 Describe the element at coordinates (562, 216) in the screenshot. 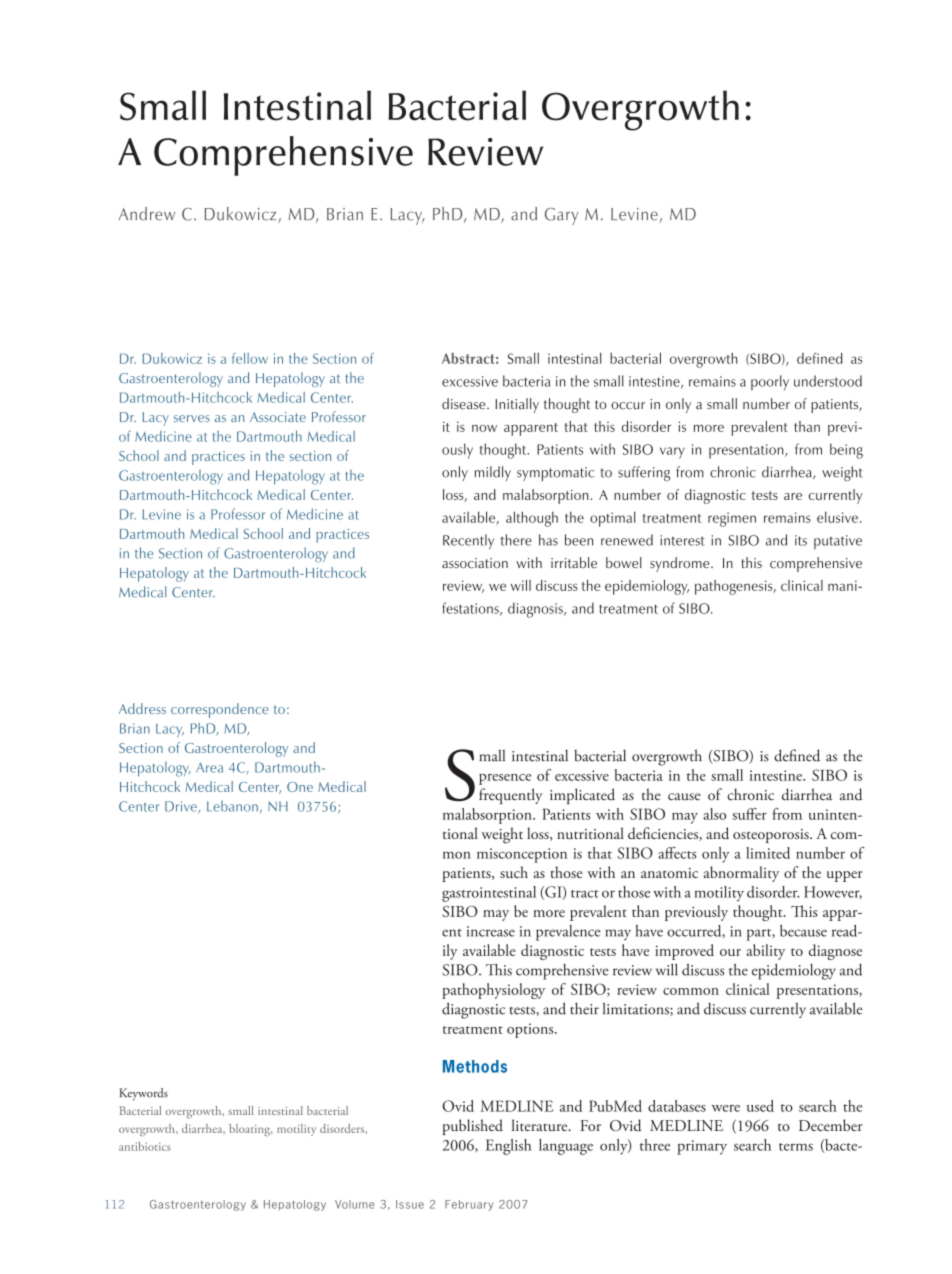

I see `Gary` at that location.
